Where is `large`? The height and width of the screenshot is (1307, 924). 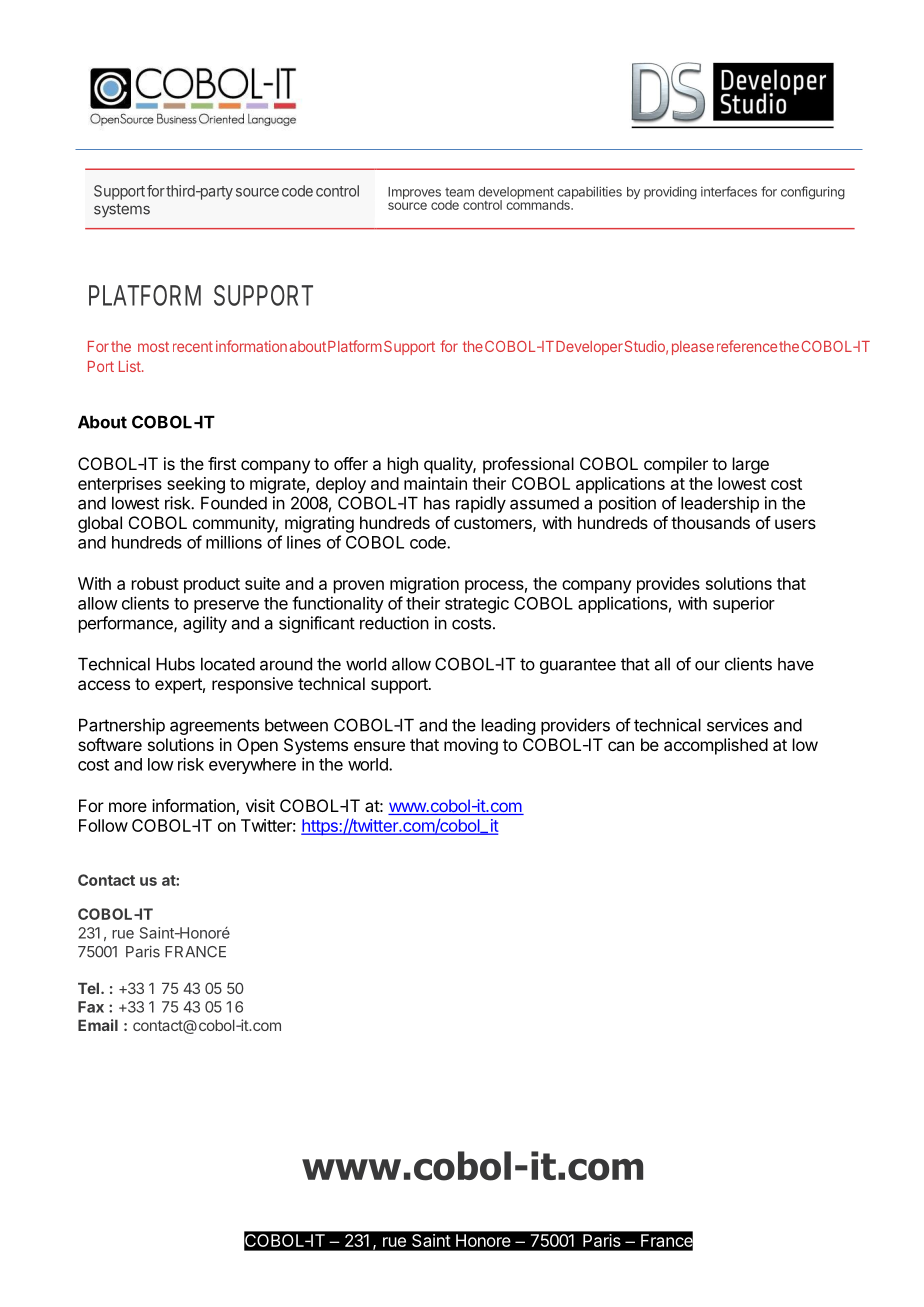
large is located at coordinates (751, 465).
